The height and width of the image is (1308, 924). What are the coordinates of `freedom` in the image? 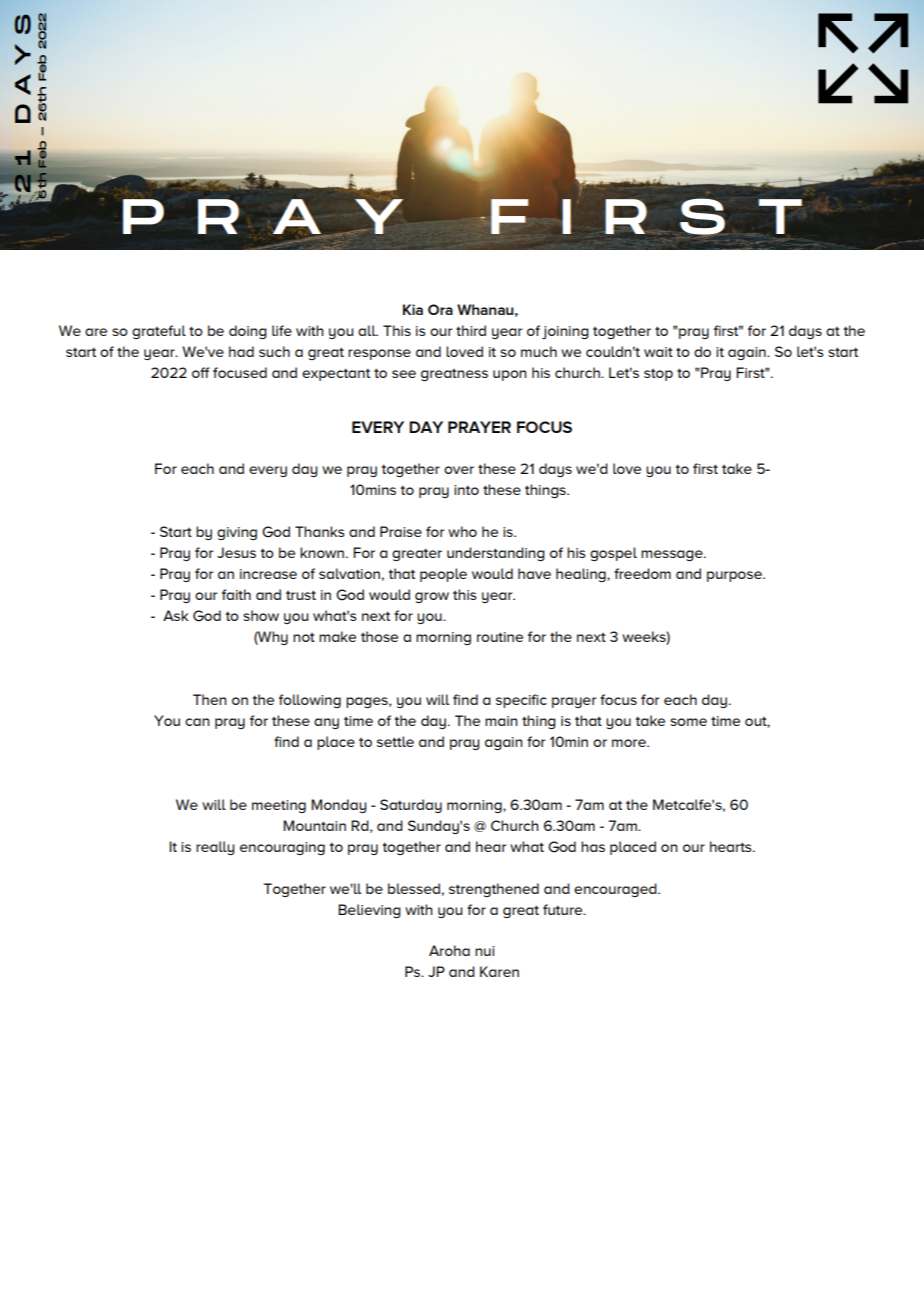 It's located at (642, 573).
